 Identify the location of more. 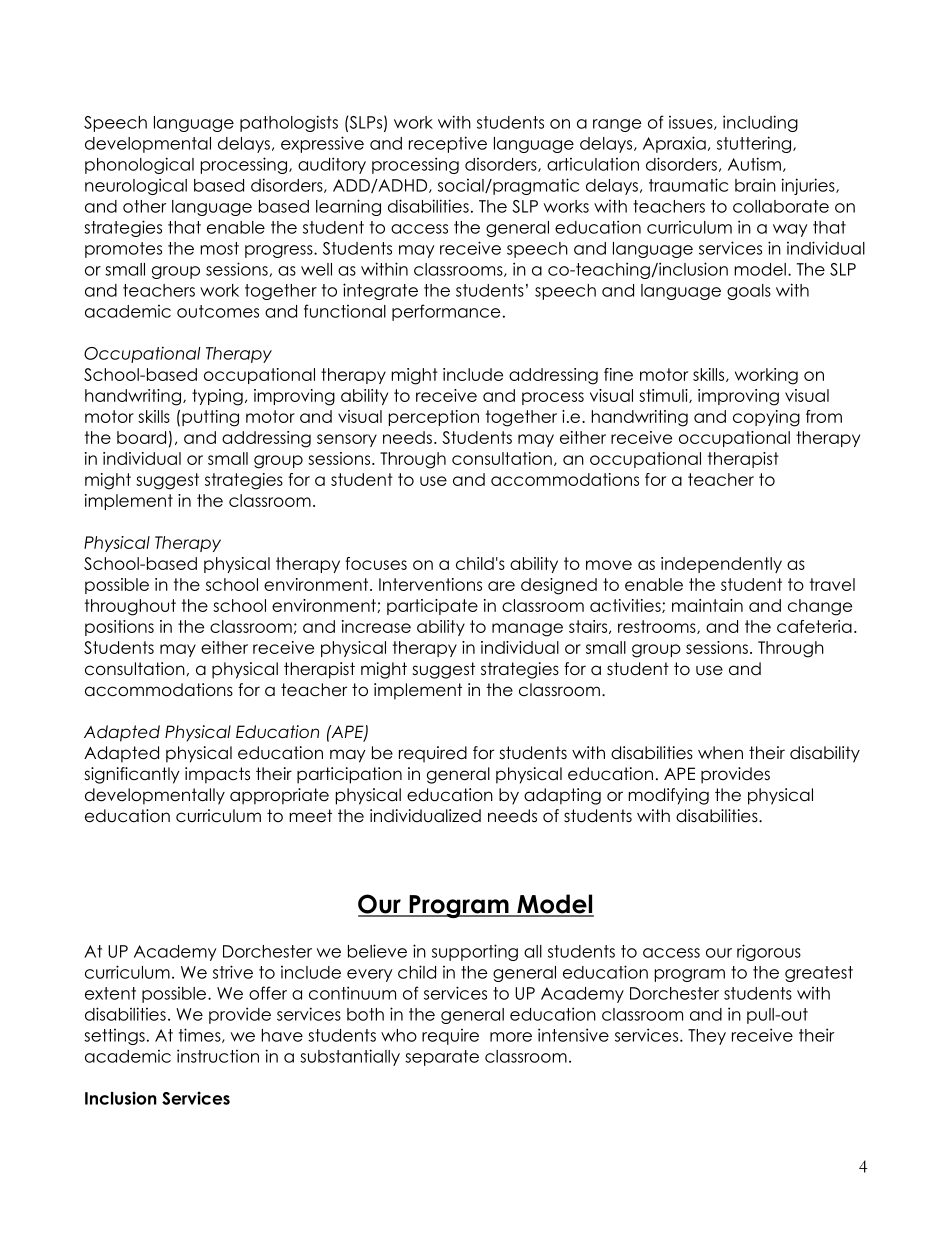
(511, 1037).
